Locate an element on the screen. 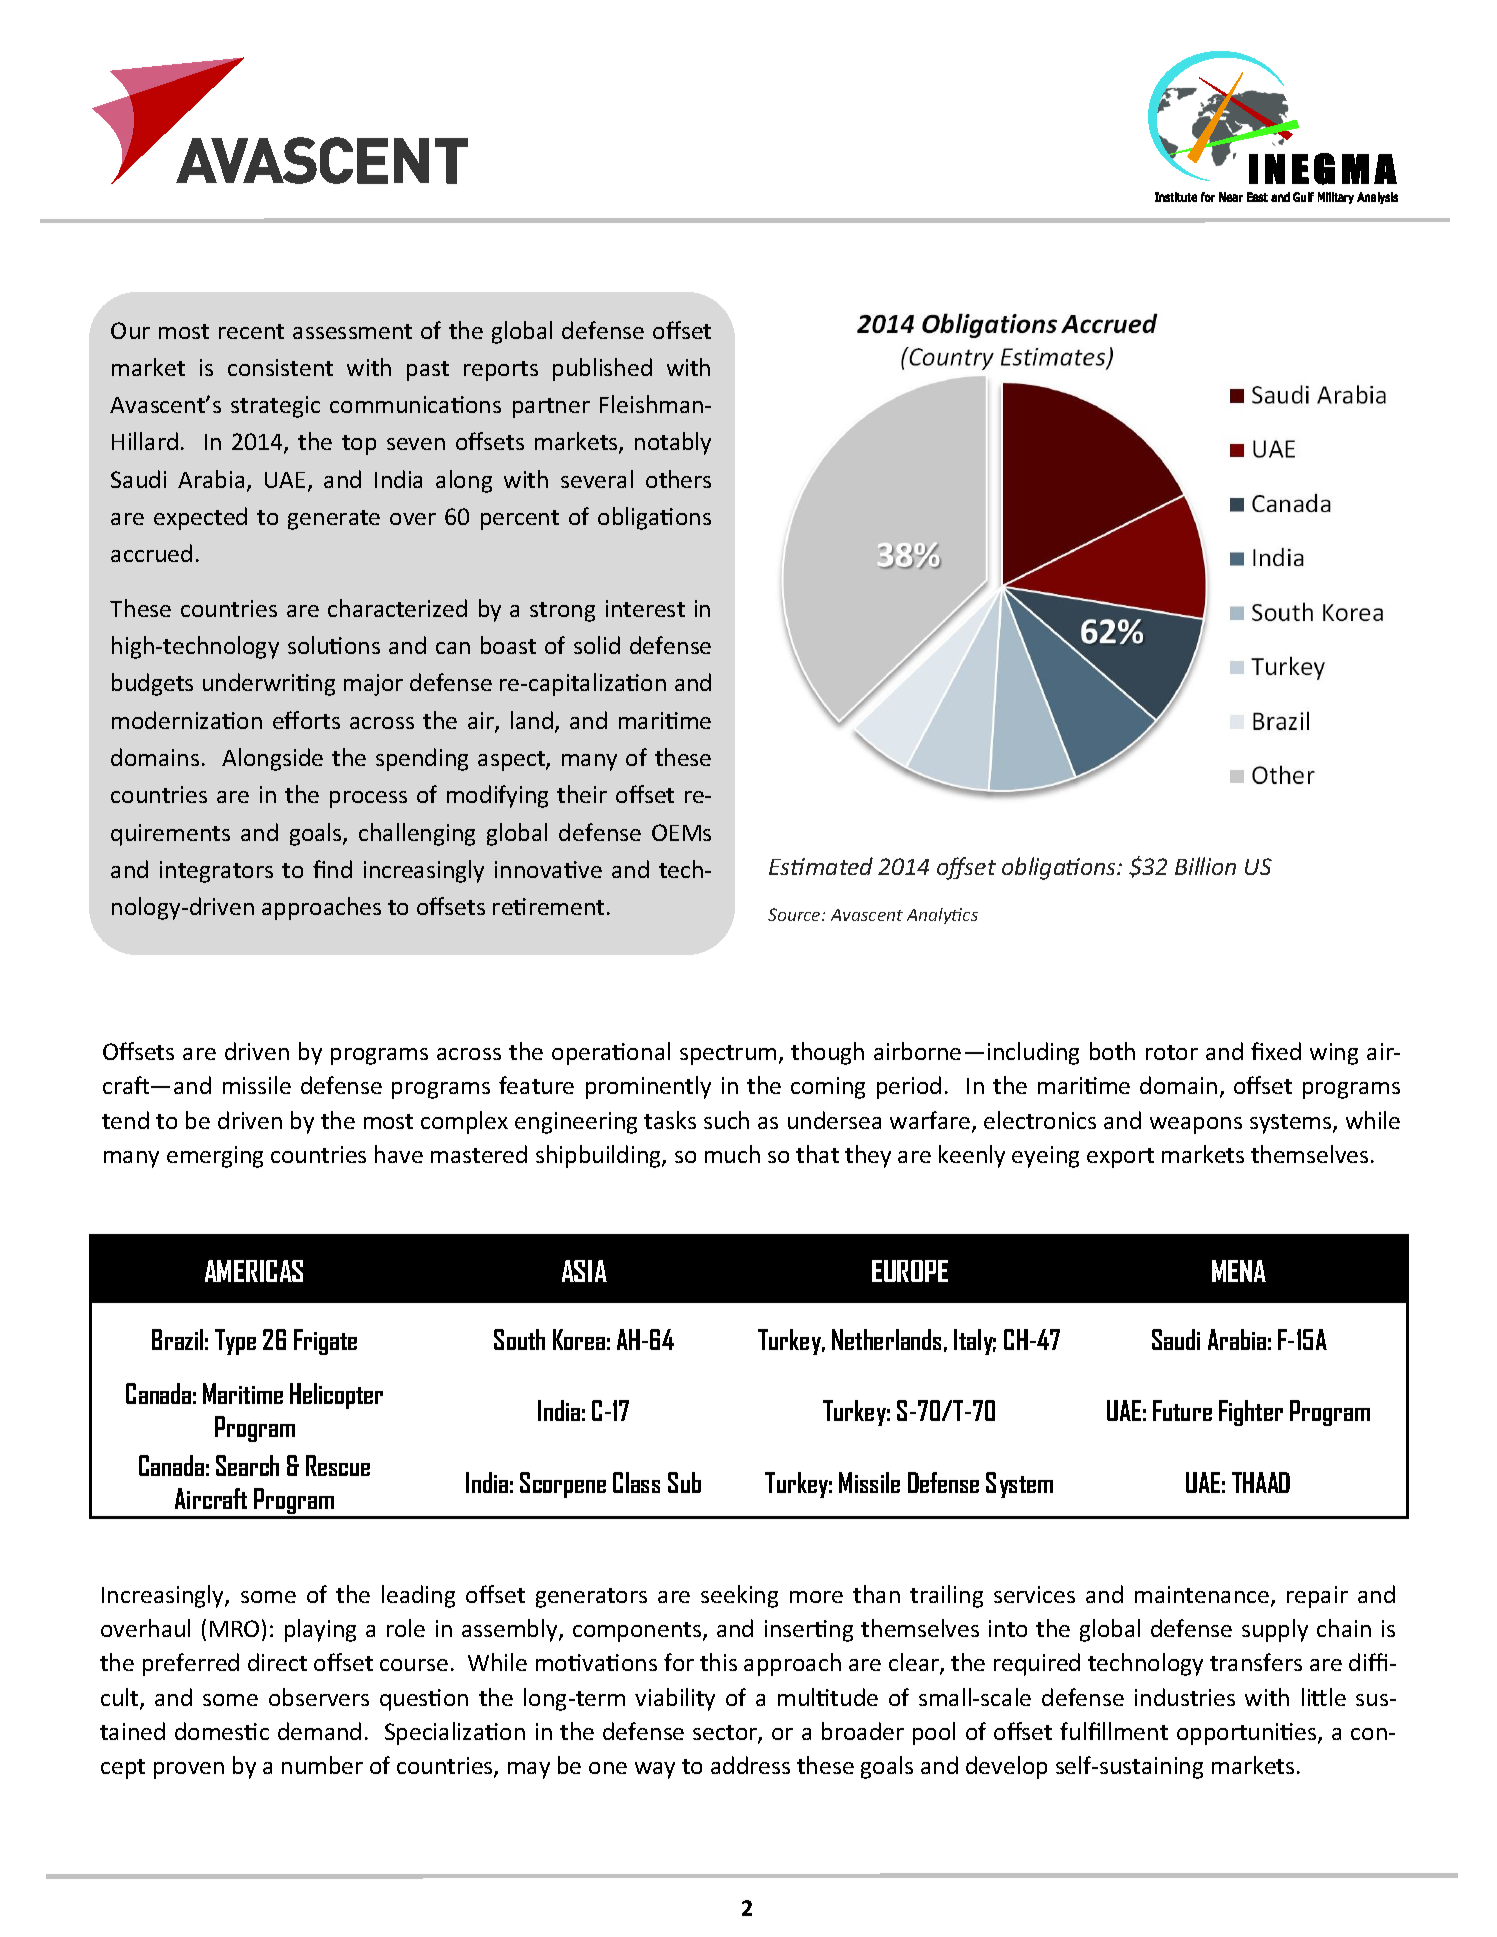  AMERICAS is located at coordinates (254, 1271).
